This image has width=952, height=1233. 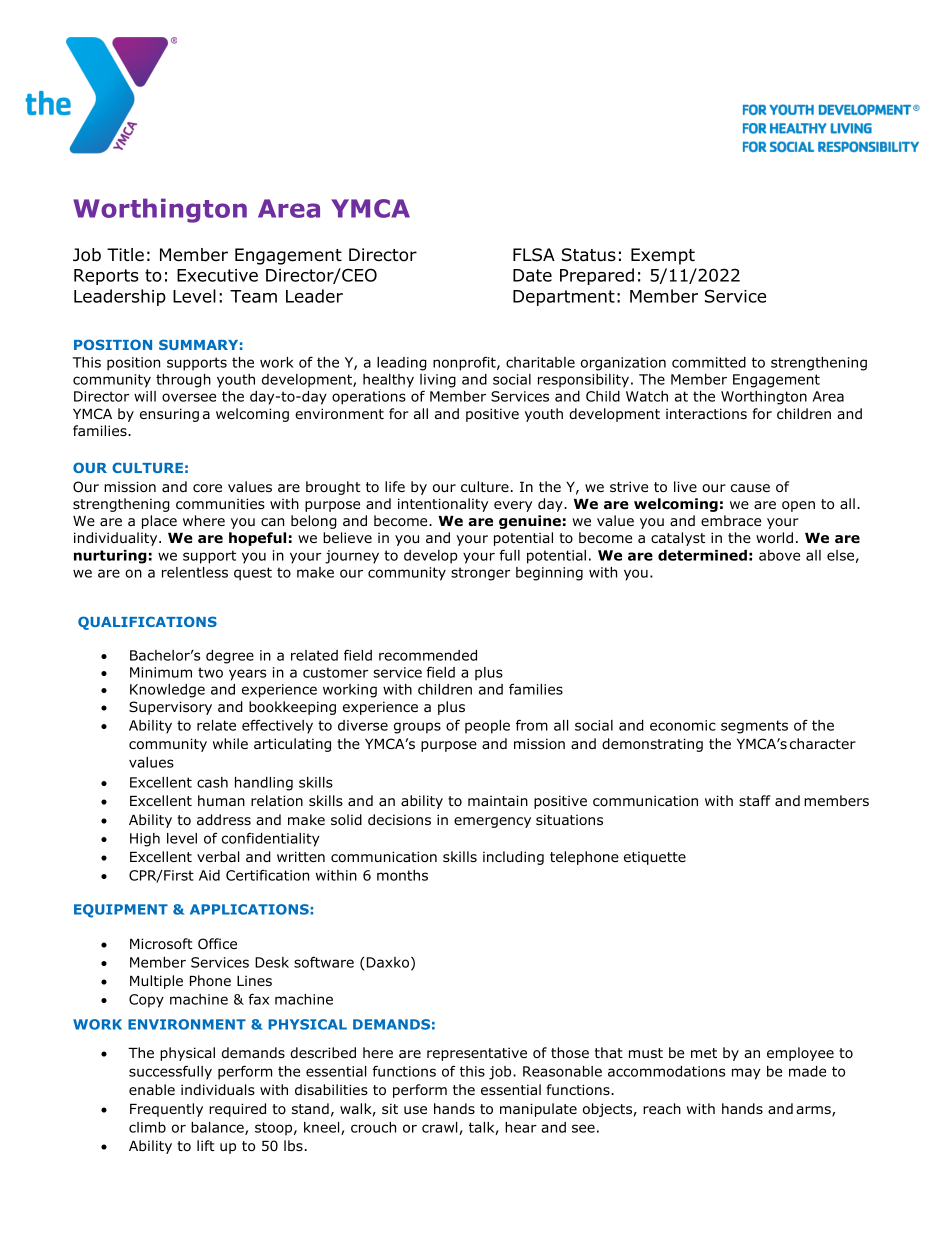 What do you see at coordinates (443, 505) in the image?
I see `intentionality` at bounding box center [443, 505].
